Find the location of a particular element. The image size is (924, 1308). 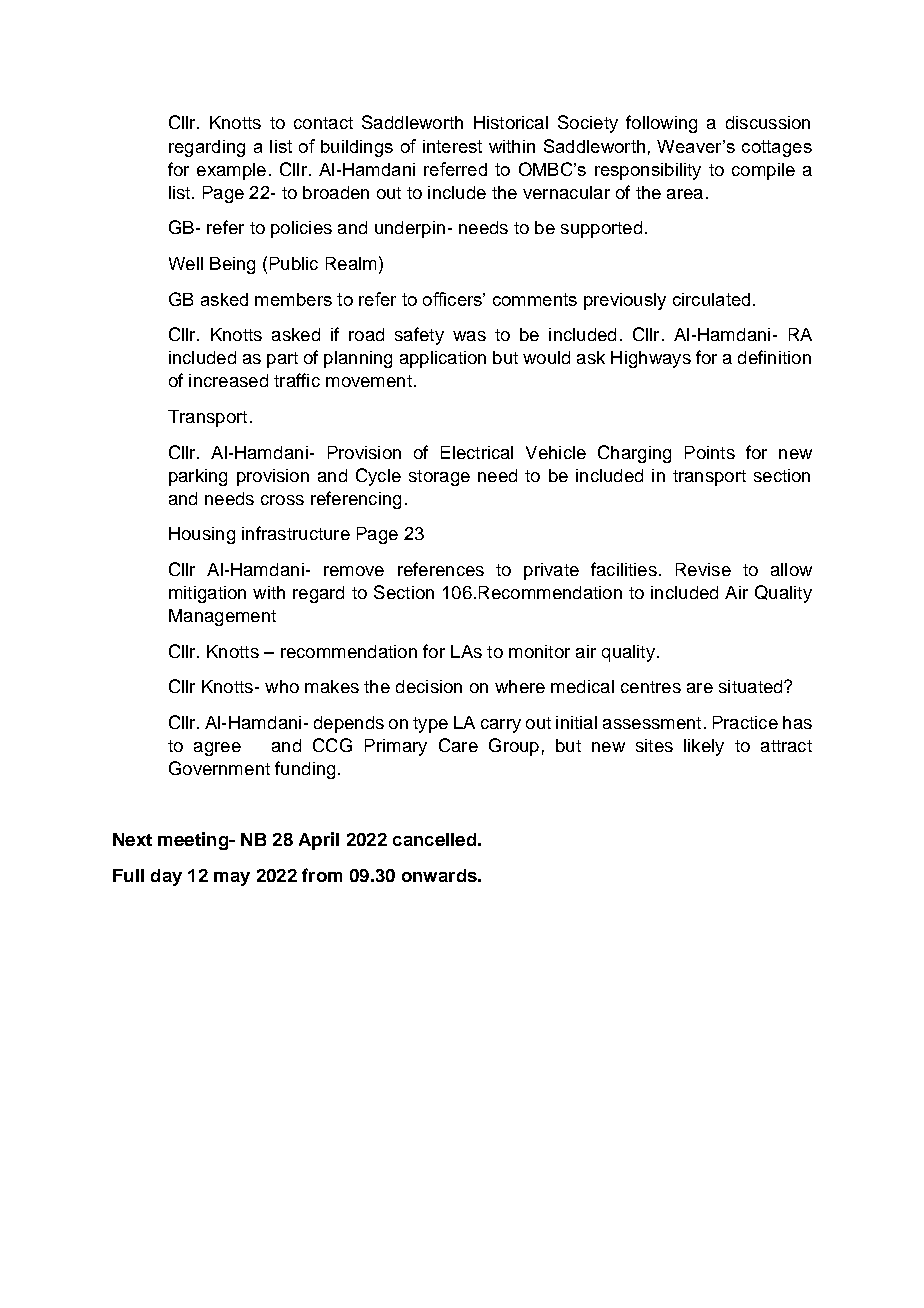

circulated is located at coordinates (711, 299).
